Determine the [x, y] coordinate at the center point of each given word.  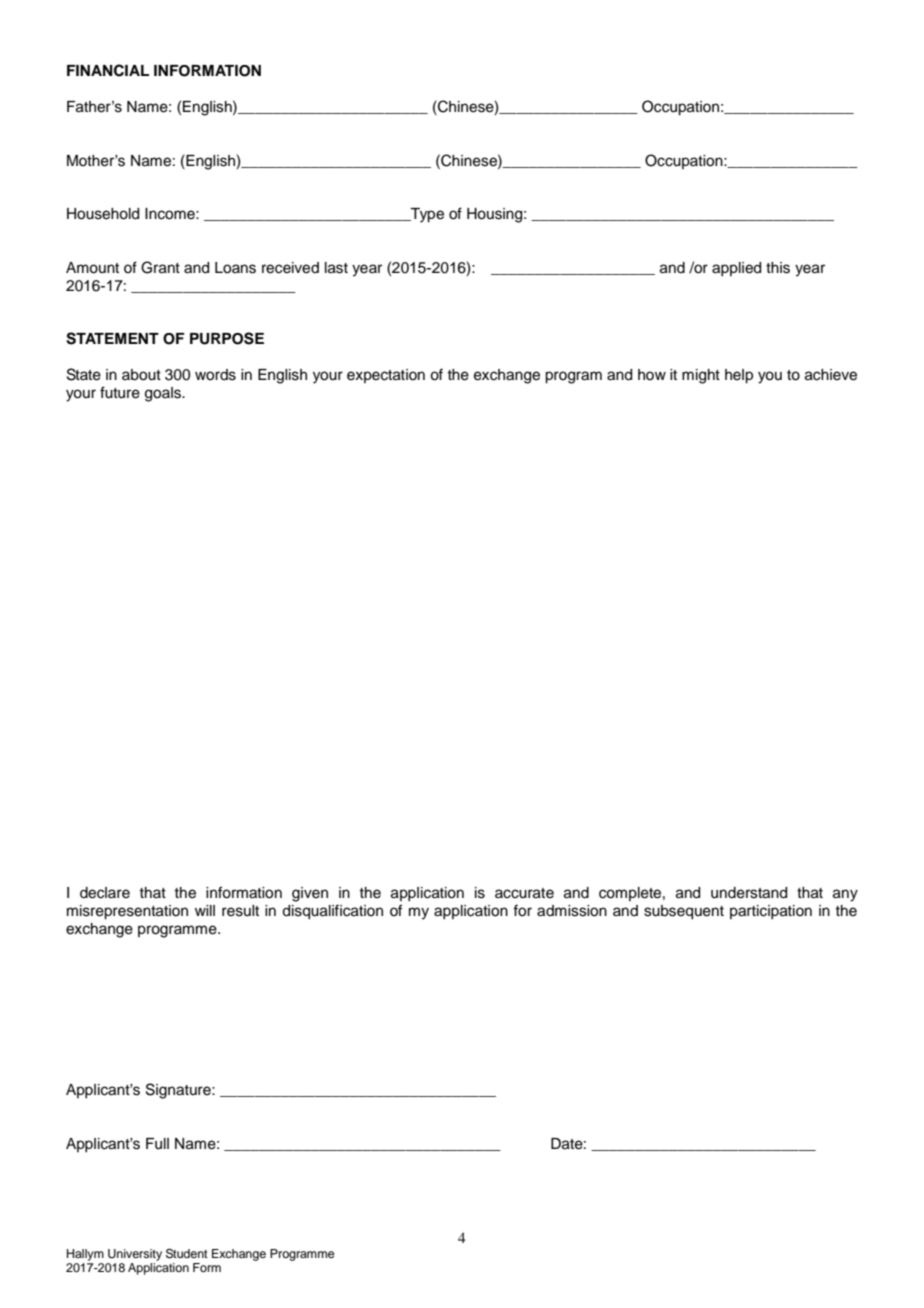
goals [164, 394]
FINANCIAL [108, 70]
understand [749, 893]
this [778, 268]
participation [771, 912]
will [205, 910]
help [739, 376]
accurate [524, 893]
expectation [386, 376]
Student [187, 1254]
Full [157, 1144]
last [336, 268]
